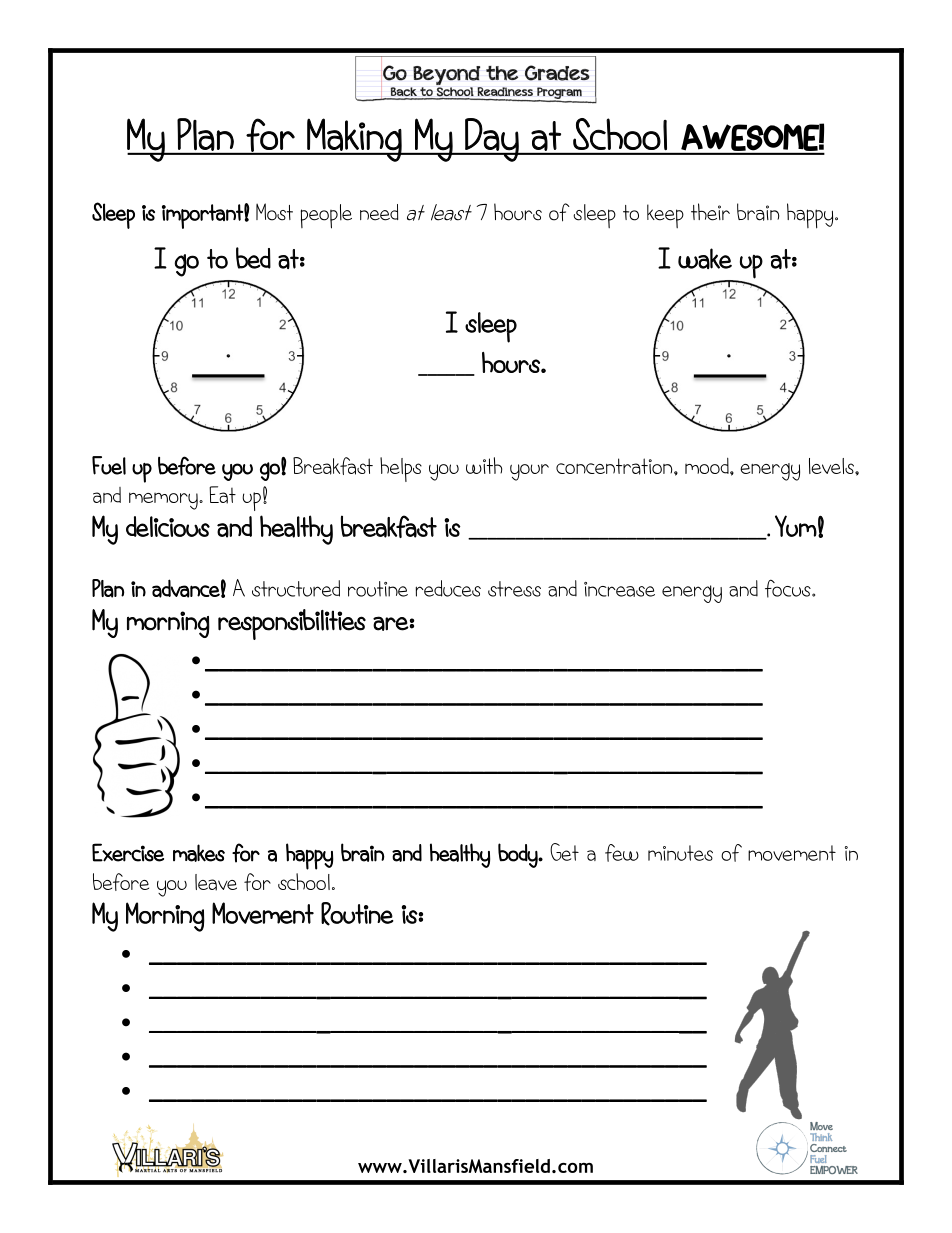 The width and height of the screenshot is (952, 1233). I want to click on mood, so click(708, 466).
